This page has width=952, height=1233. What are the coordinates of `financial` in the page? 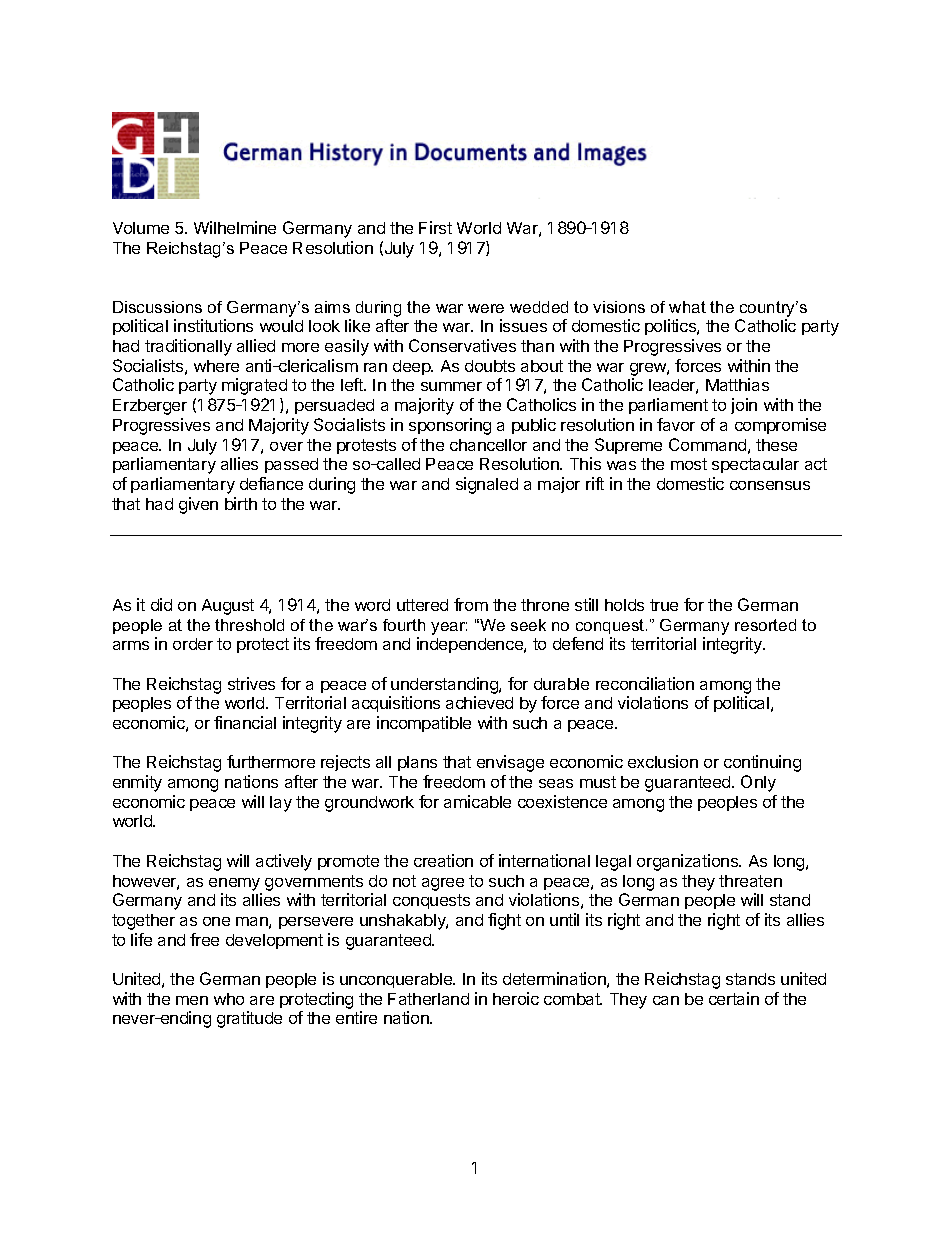 It's located at (245, 722).
